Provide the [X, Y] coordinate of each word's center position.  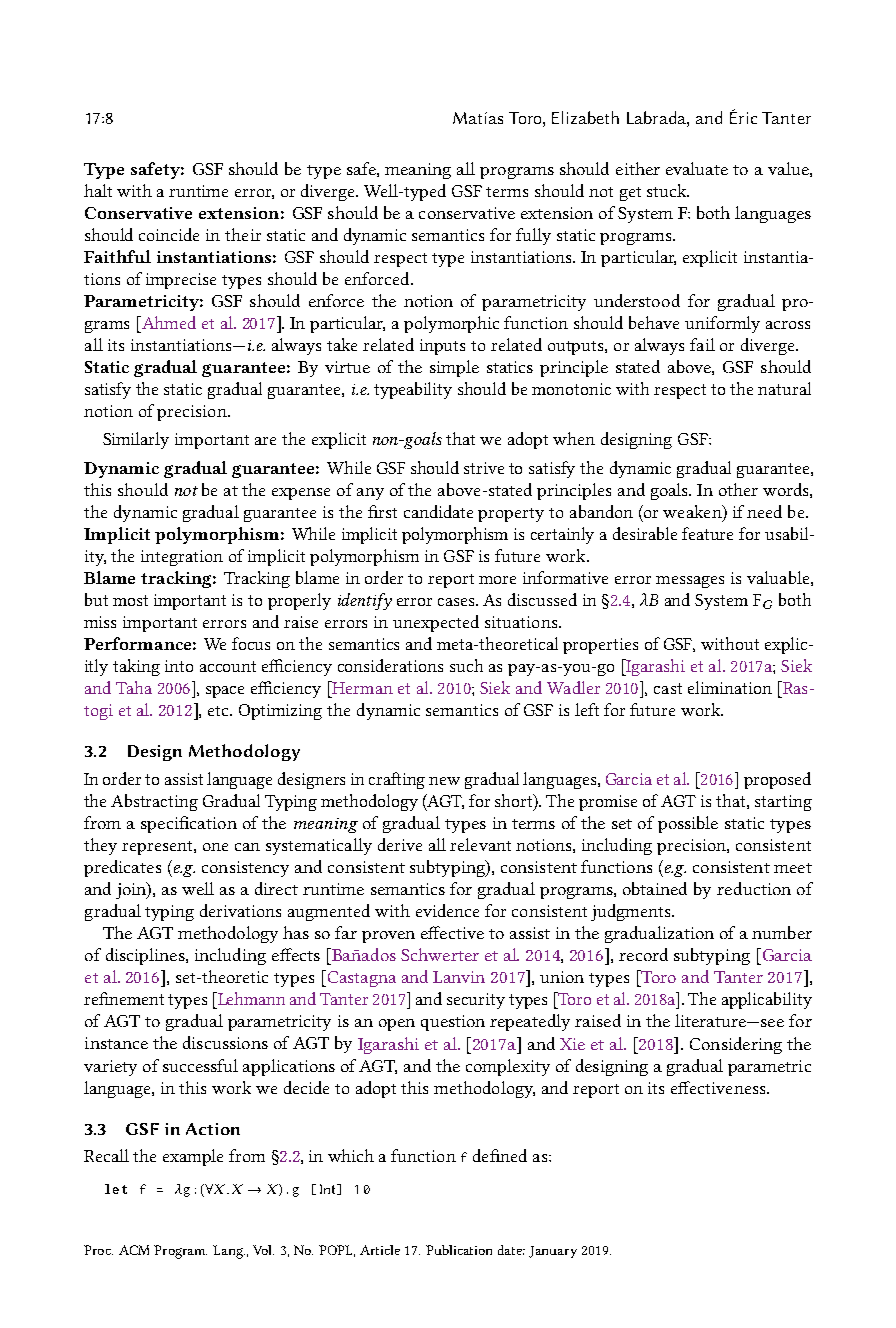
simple [454, 368]
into [179, 666]
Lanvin [459, 977]
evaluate [697, 168]
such [466, 665]
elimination [730, 687]
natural [784, 388]
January [553, 1252]
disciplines [146, 956]
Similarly [136, 440]
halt [98, 190]
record [643, 954]
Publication [459, 1250]
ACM [134, 1250]
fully [533, 236]
